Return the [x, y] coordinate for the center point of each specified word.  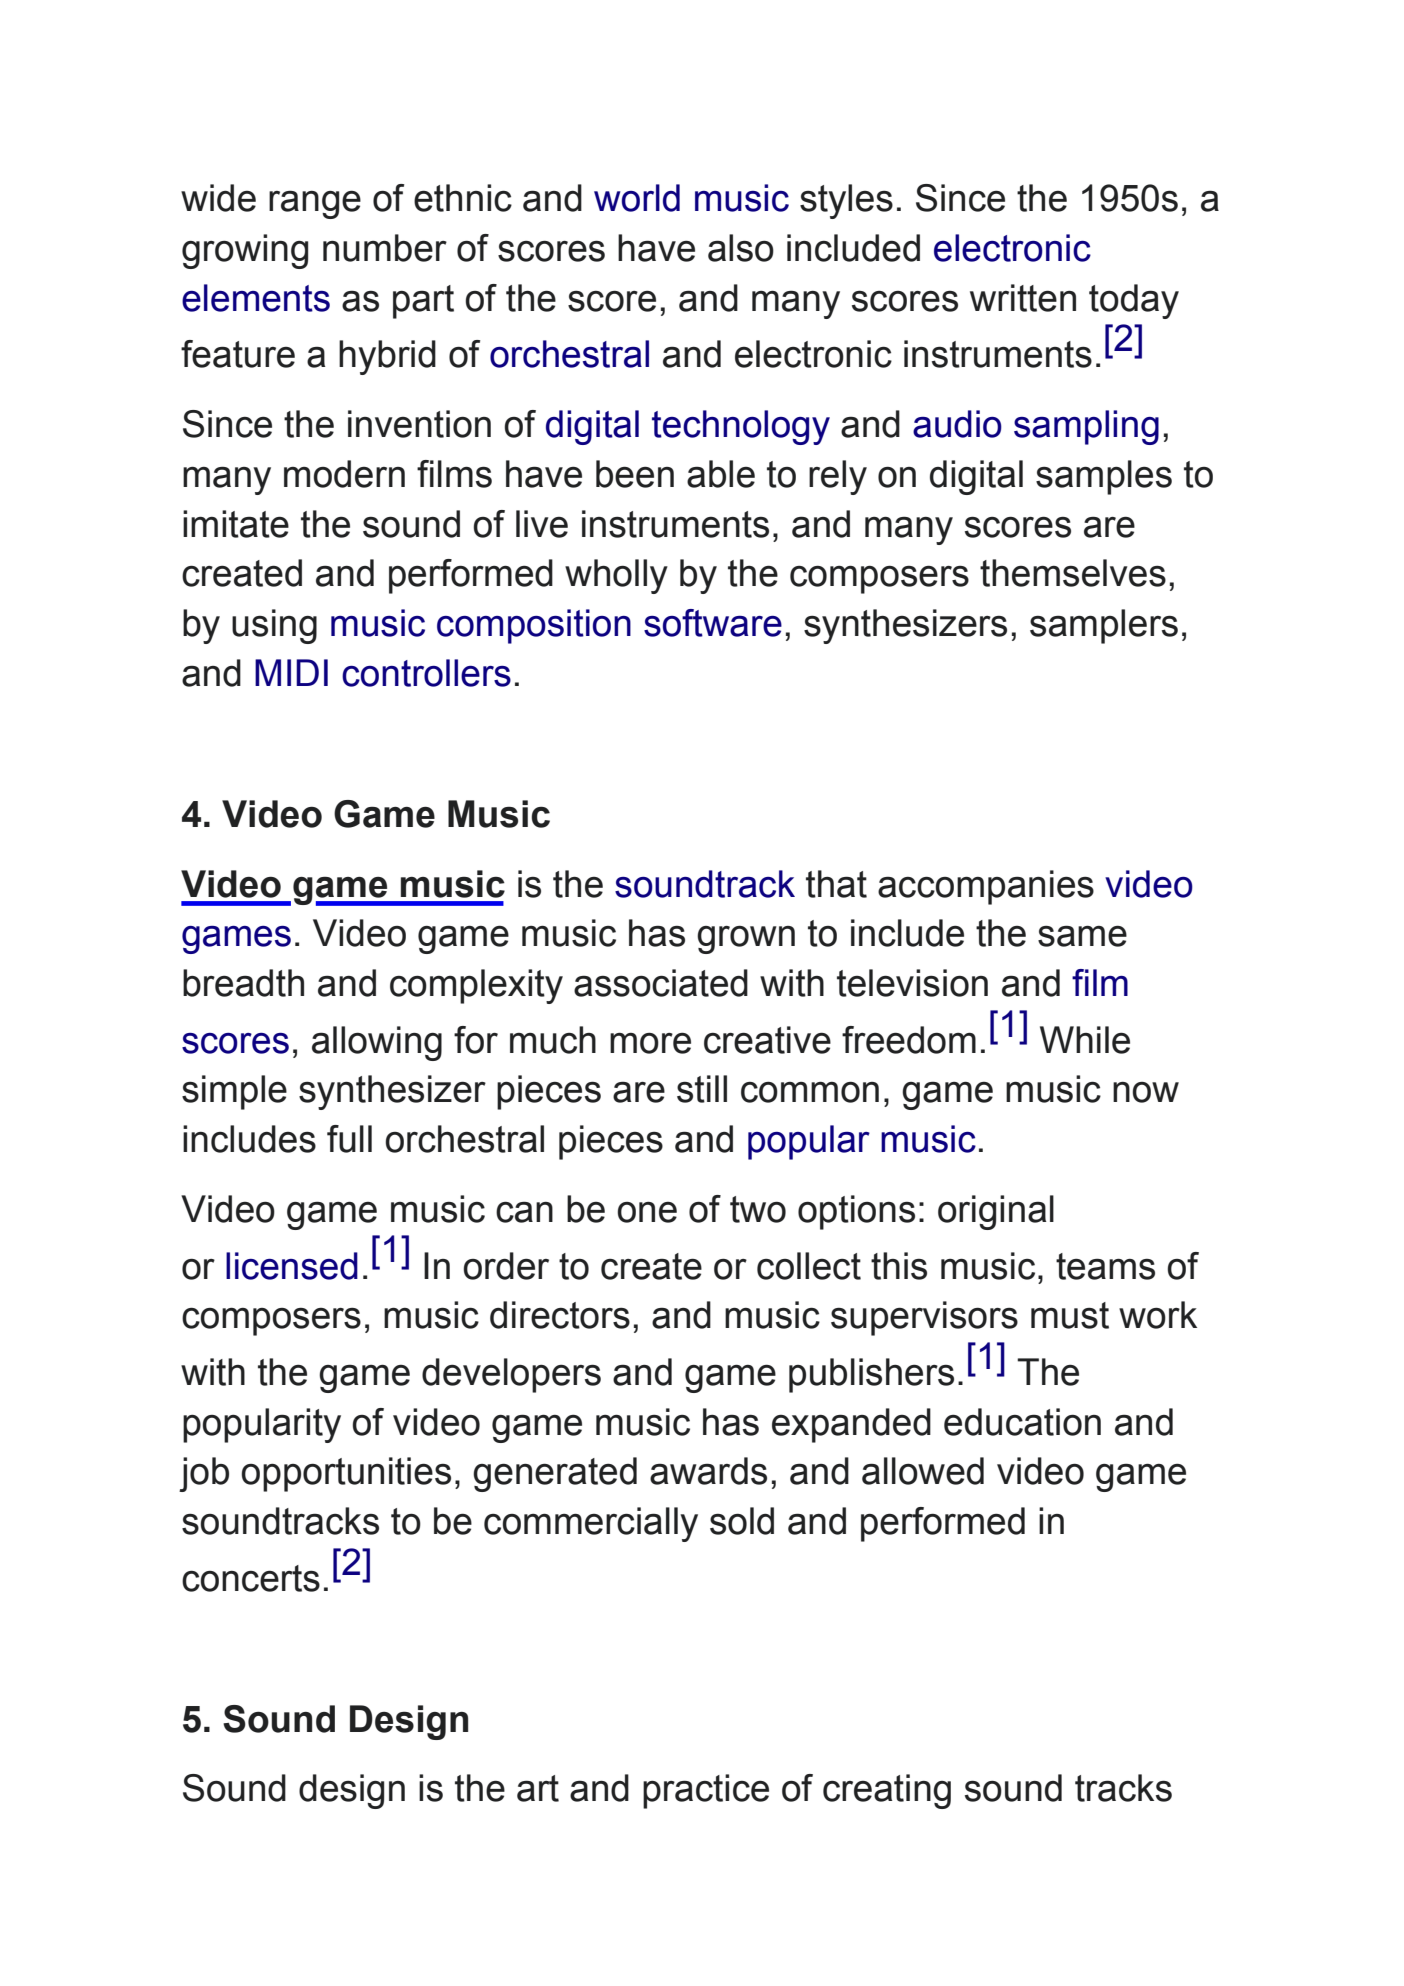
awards [708, 1471]
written [1023, 298]
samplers [1104, 626]
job [204, 1474]
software [713, 623]
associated [661, 983]
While [1085, 1040]
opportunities [346, 1474]
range [315, 204]
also [741, 248]
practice [706, 1791]
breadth [243, 983]
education [1022, 1422]
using [274, 626]
